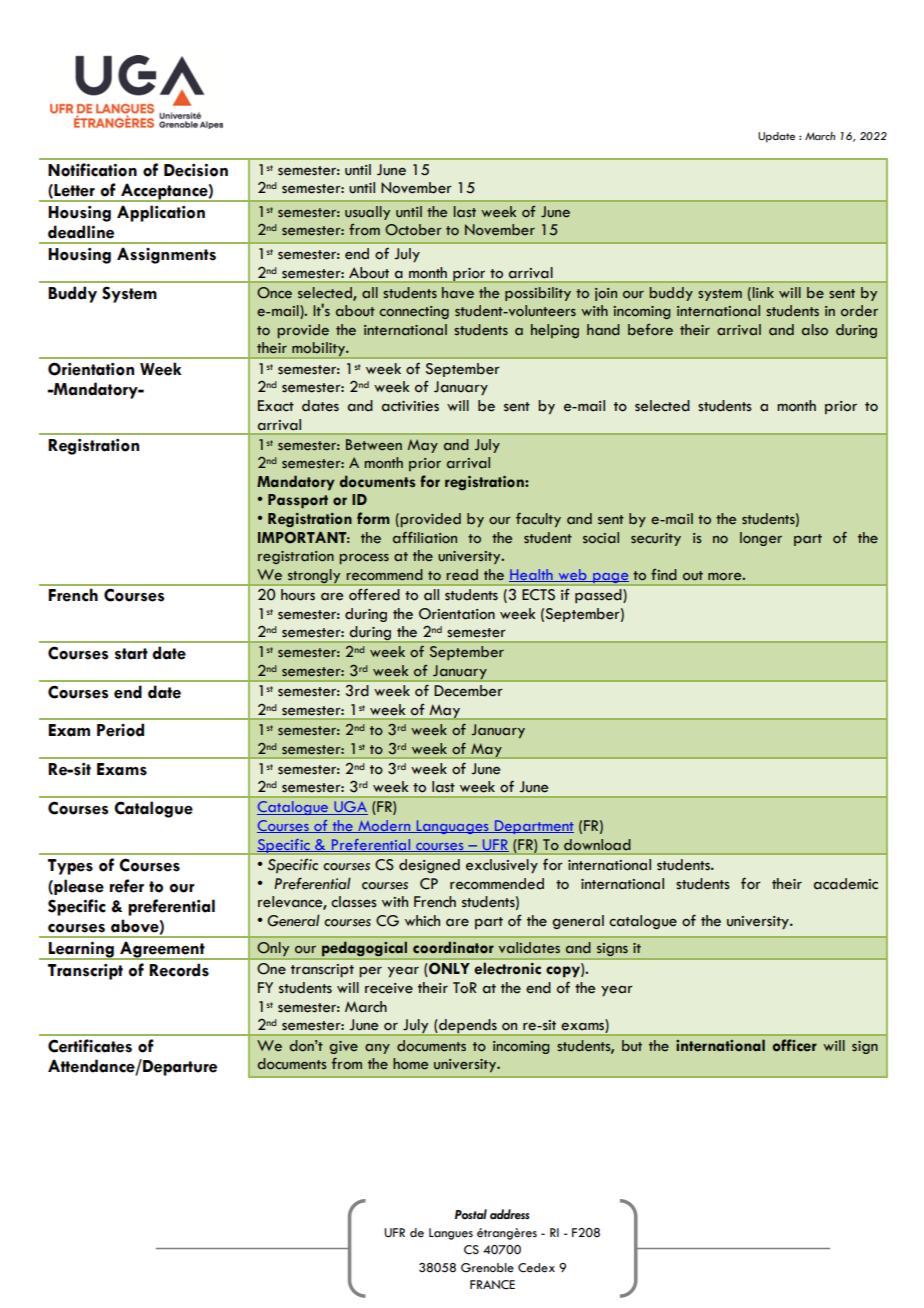  I want to click on link, so click(763, 292).
